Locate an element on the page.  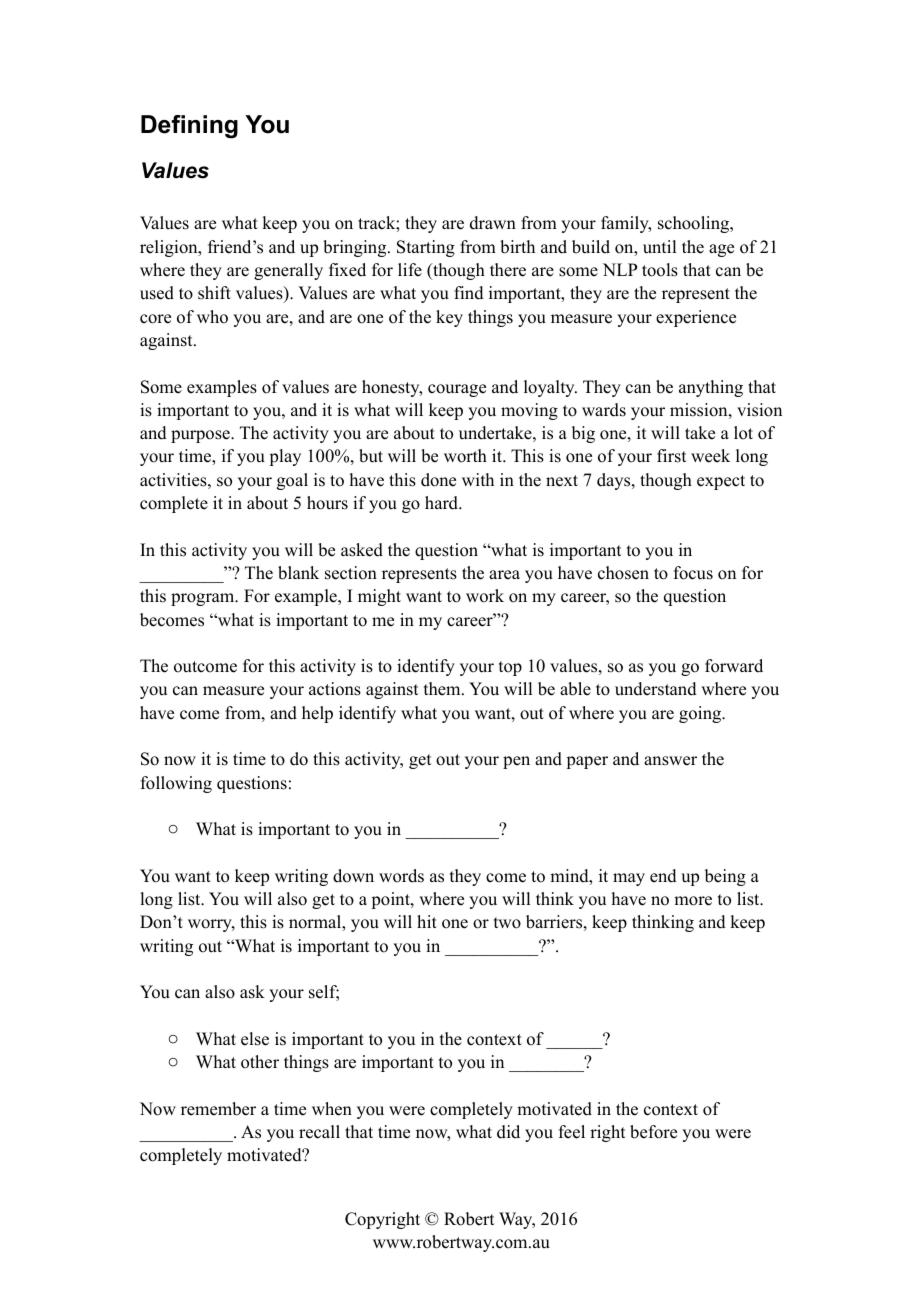
answer is located at coordinates (670, 761).
